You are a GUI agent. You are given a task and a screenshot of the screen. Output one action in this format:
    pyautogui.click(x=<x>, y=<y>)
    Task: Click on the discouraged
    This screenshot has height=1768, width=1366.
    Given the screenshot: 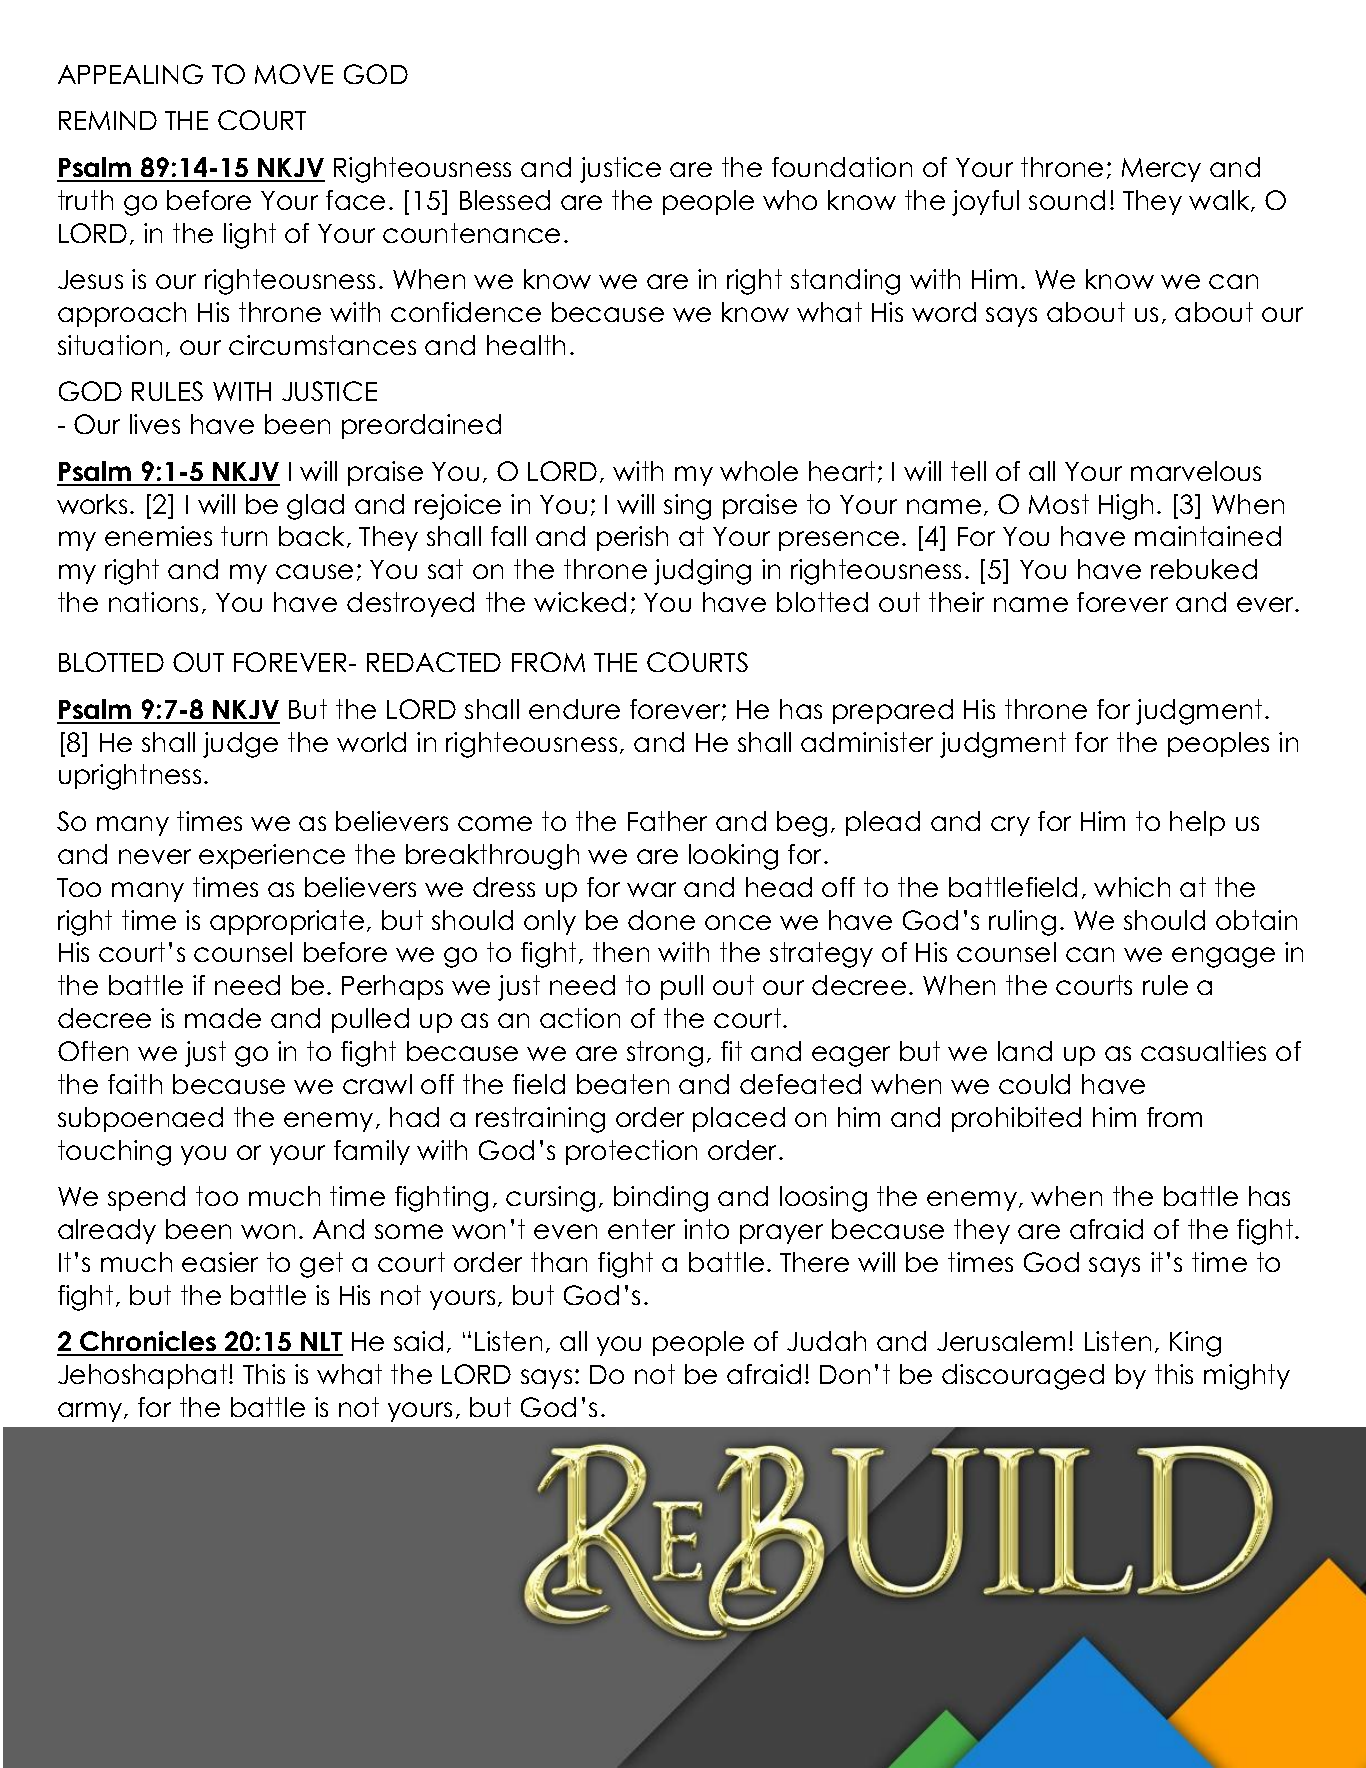 What is the action you would take?
    pyautogui.click(x=1023, y=1377)
